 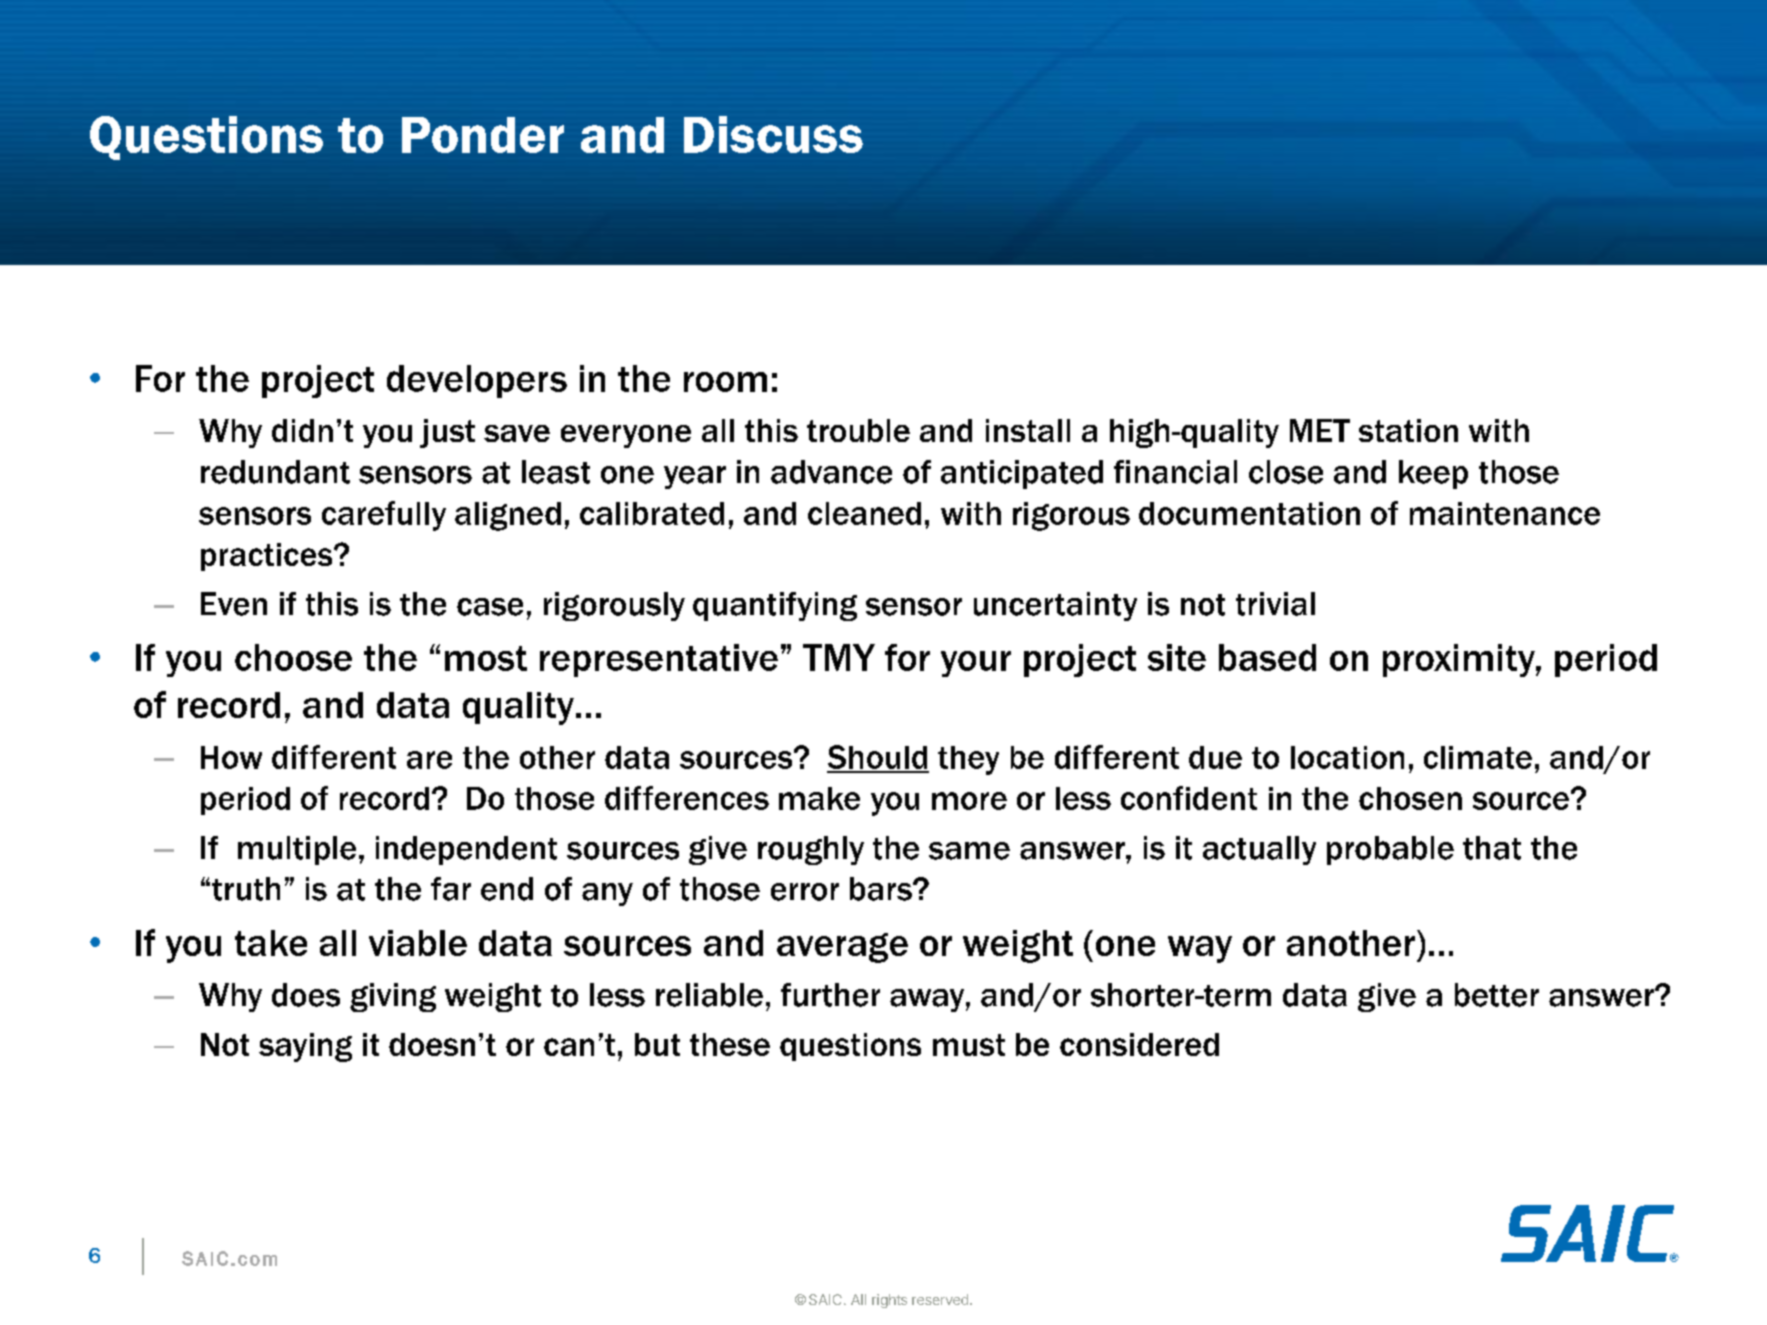 What do you see at coordinates (1320, 430) in the image?
I see `MET` at bounding box center [1320, 430].
